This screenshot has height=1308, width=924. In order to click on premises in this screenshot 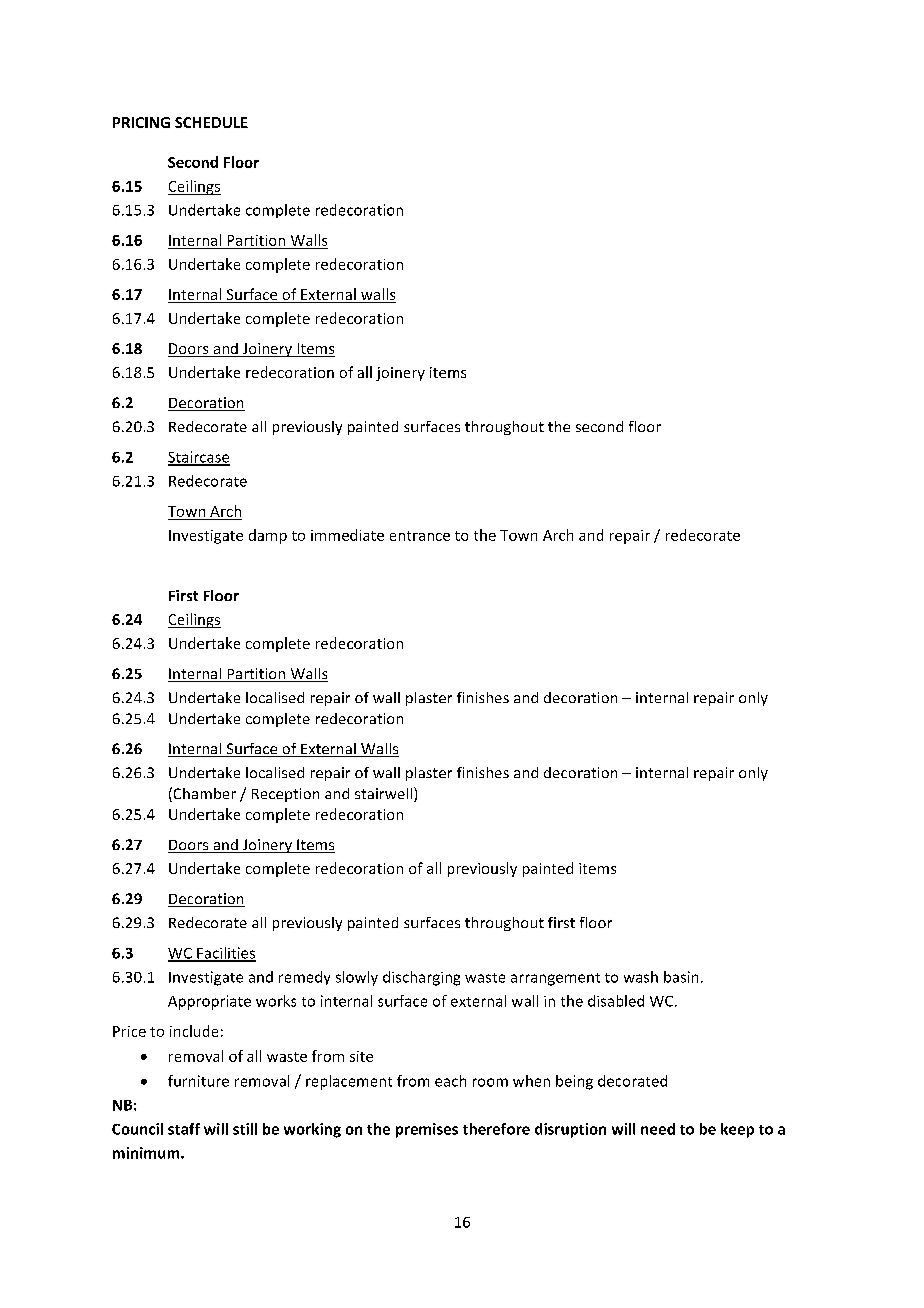, I will do `click(427, 1130)`.
